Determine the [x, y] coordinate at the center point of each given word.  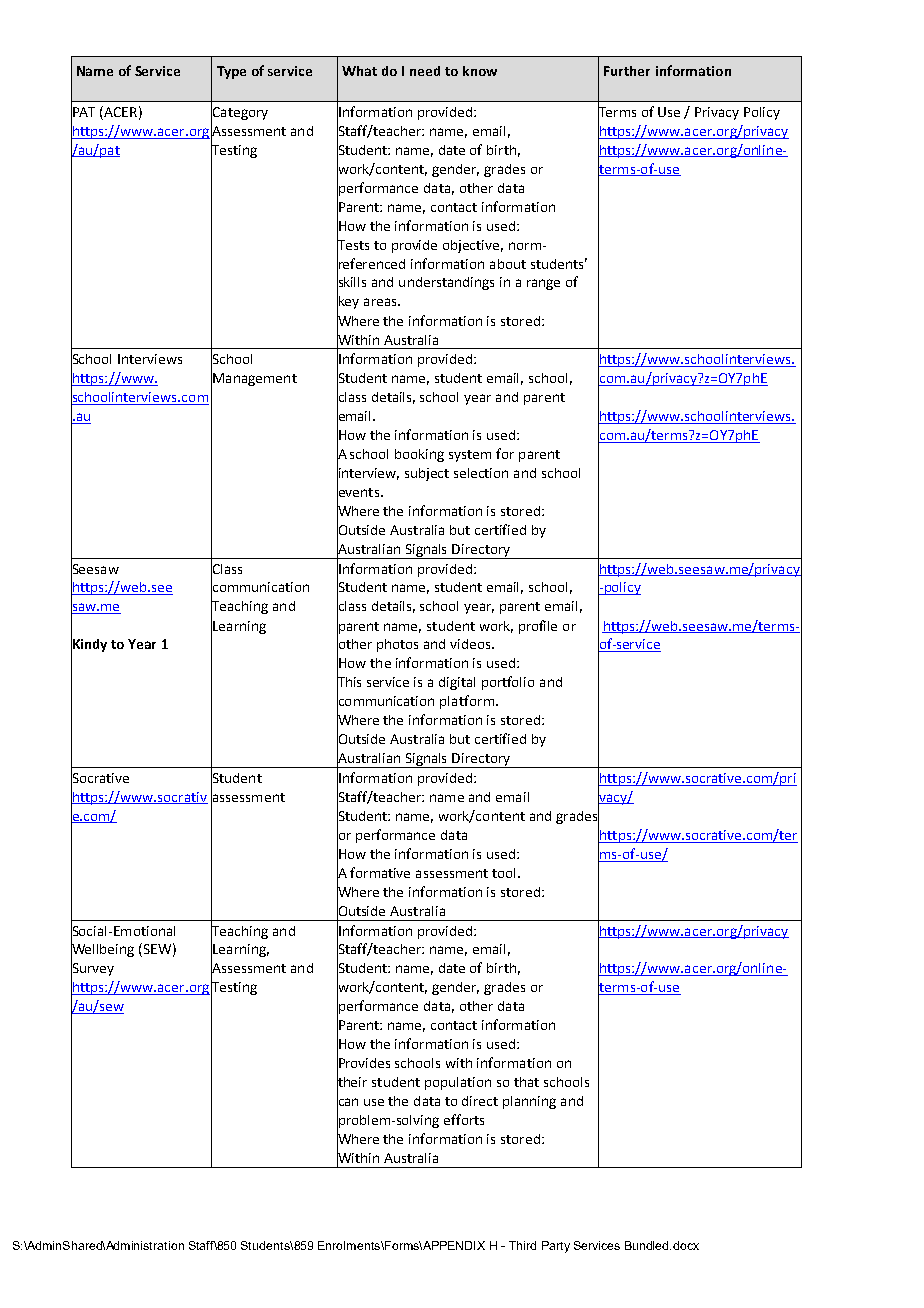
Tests [353, 244]
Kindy [89, 645]
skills [351, 282]
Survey [92, 970]
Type [231, 72]
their [352, 1082]
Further [627, 71]
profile [538, 627]
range [543, 284]
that [526, 1082]
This [349, 682]
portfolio [508, 683]
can [347, 1102]
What [359, 71]
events [359, 492]
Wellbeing [102, 950]
